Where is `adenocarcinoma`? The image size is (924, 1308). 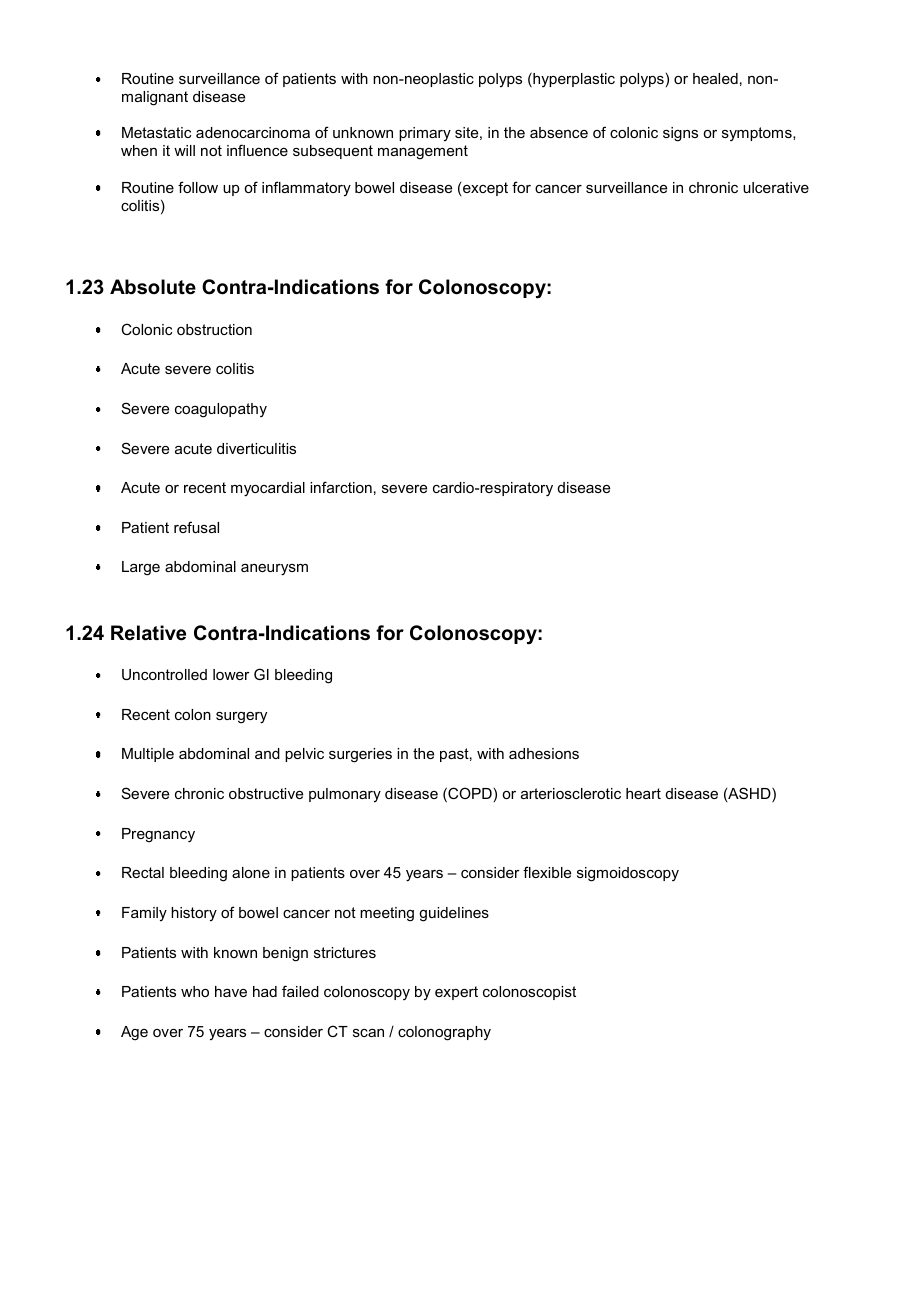
adenocarcinoma is located at coordinates (253, 132).
